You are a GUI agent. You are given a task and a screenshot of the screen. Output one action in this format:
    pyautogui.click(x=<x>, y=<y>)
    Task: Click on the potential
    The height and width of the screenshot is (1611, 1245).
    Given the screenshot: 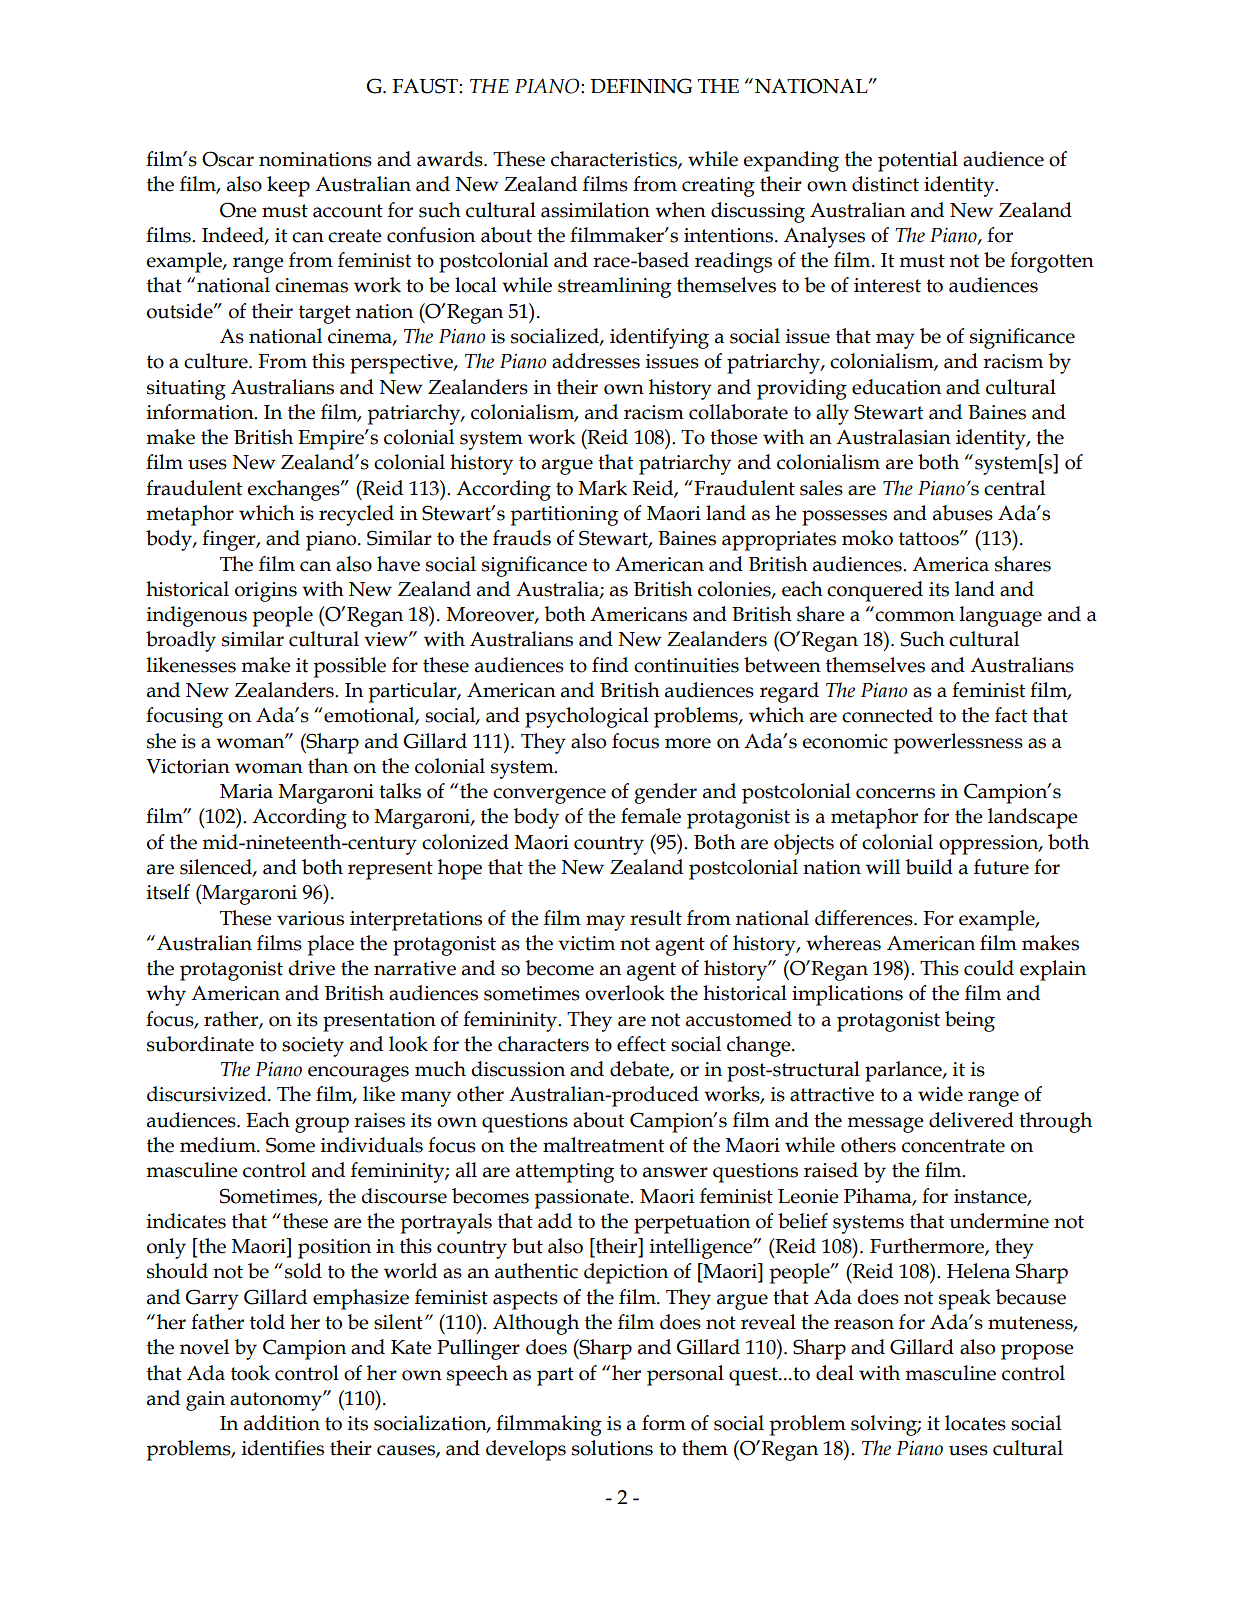 What is the action you would take?
    pyautogui.click(x=918, y=161)
